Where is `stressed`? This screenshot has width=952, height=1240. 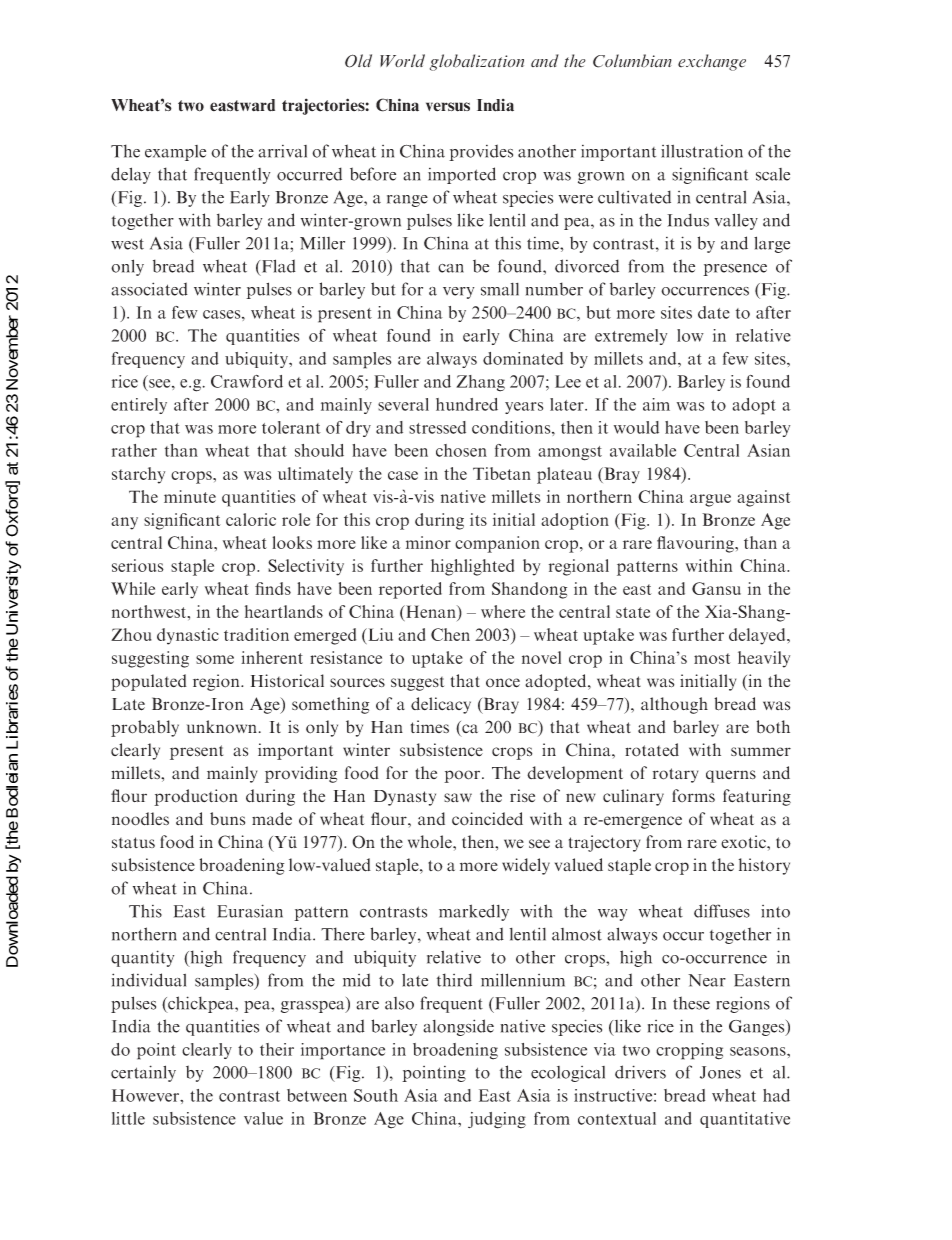
stressed is located at coordinates (437, 427).
